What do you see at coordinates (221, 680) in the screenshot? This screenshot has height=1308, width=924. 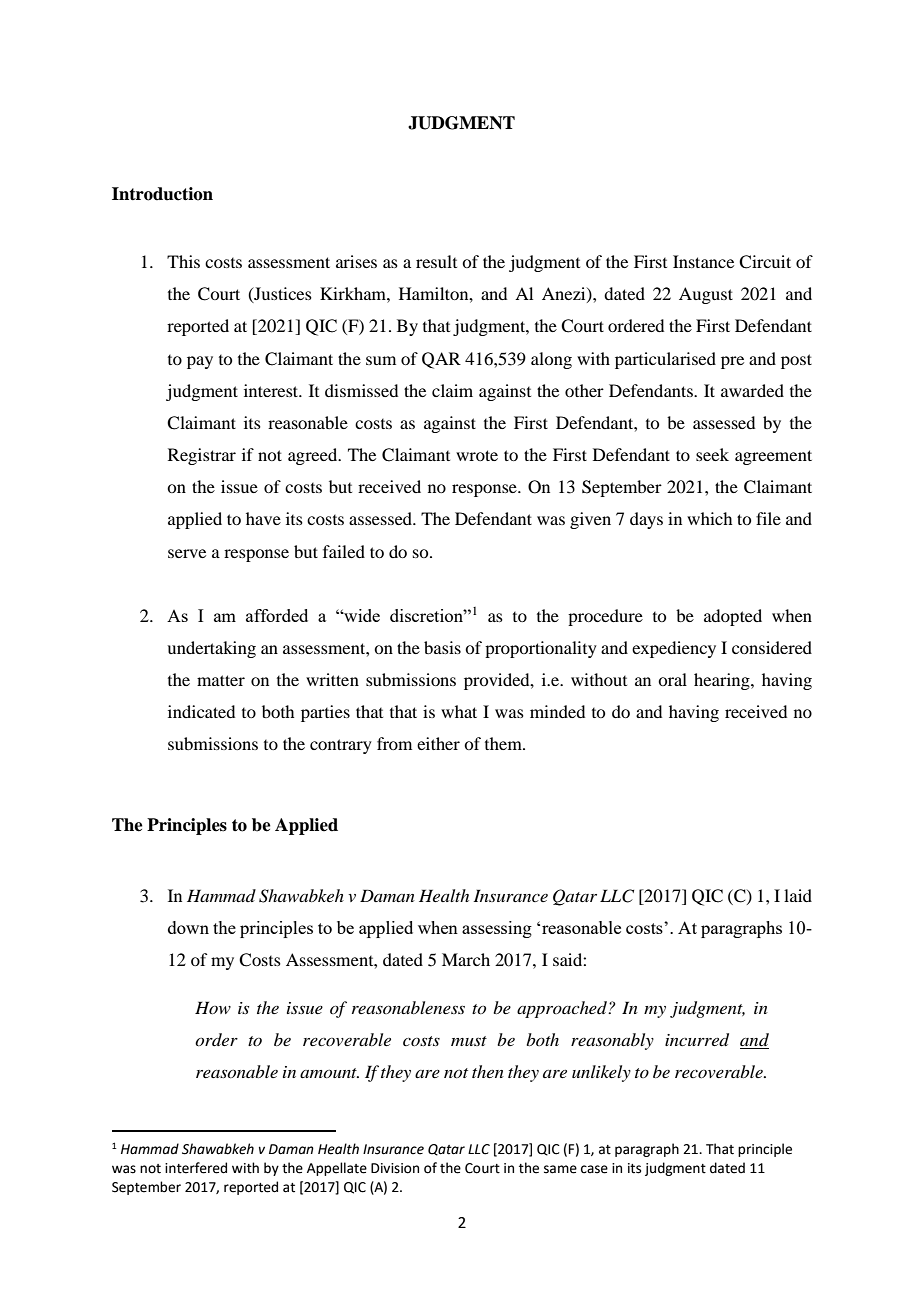 I see `matter` at bounding box center [221, 680].
